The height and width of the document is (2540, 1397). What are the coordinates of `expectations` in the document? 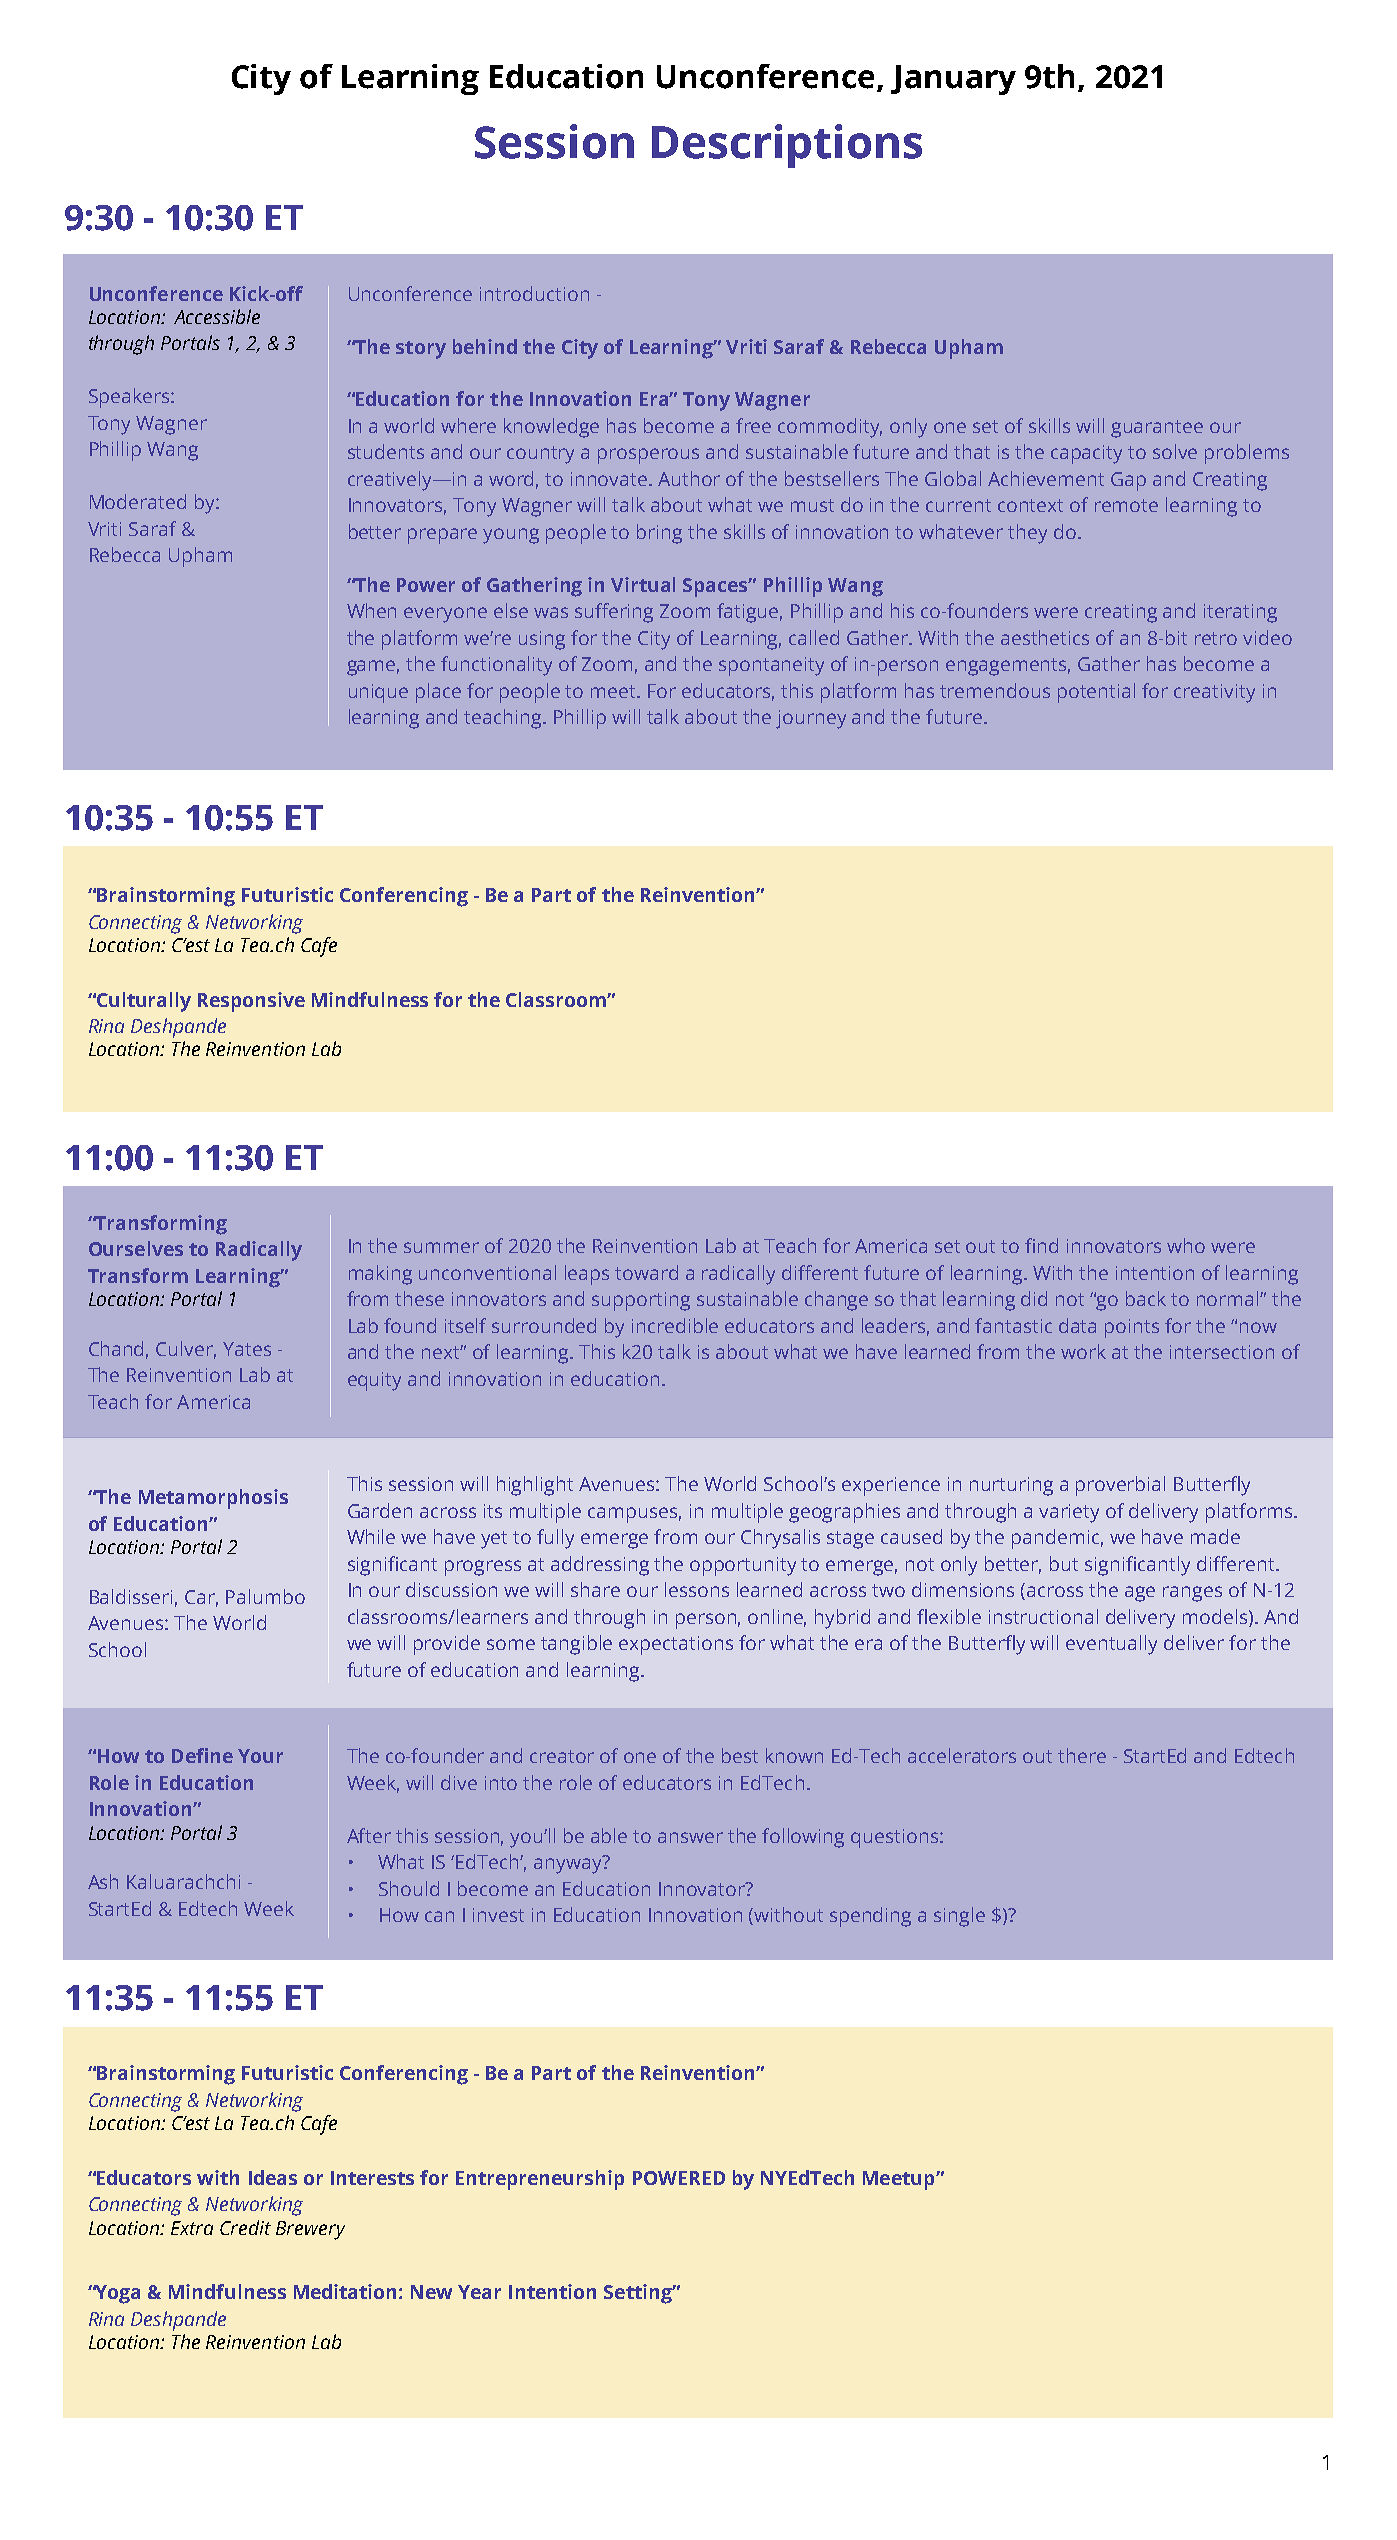 It's located at (676, 1645).
